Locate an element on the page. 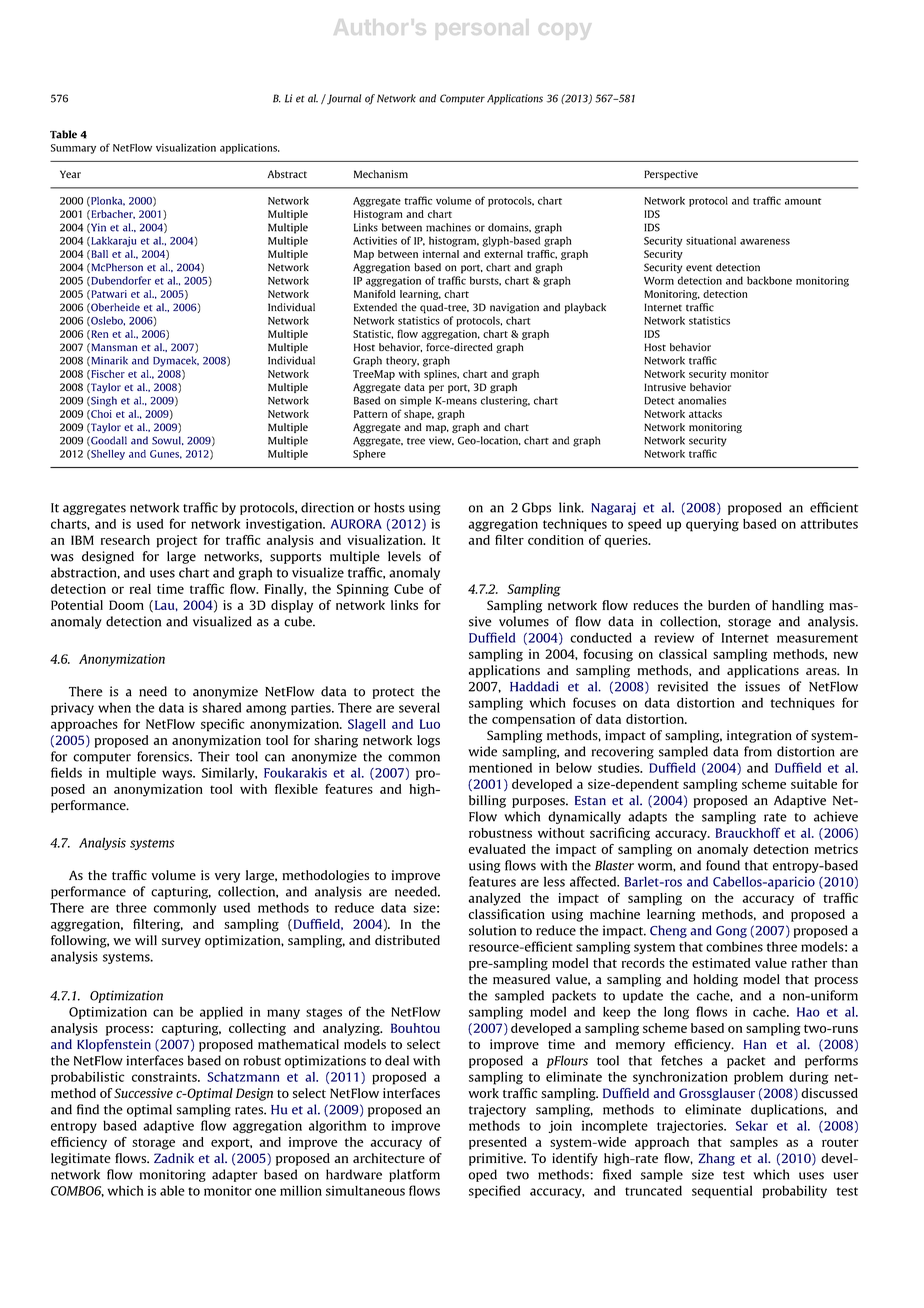 The height and width of the page is (1308, 924). Doom is located at coordinates (126, 605).
